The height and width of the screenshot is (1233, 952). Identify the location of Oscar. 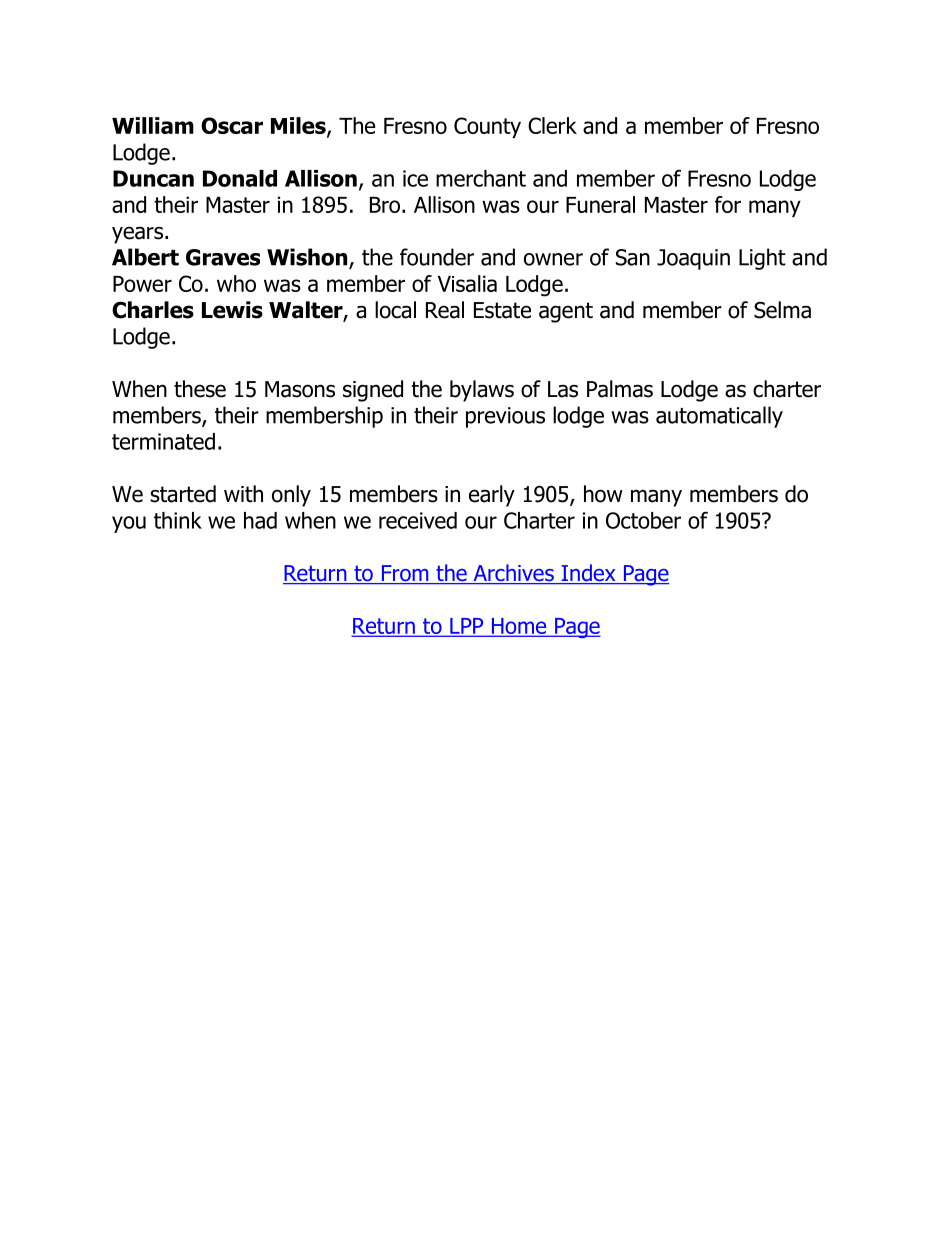
(232, 125).
